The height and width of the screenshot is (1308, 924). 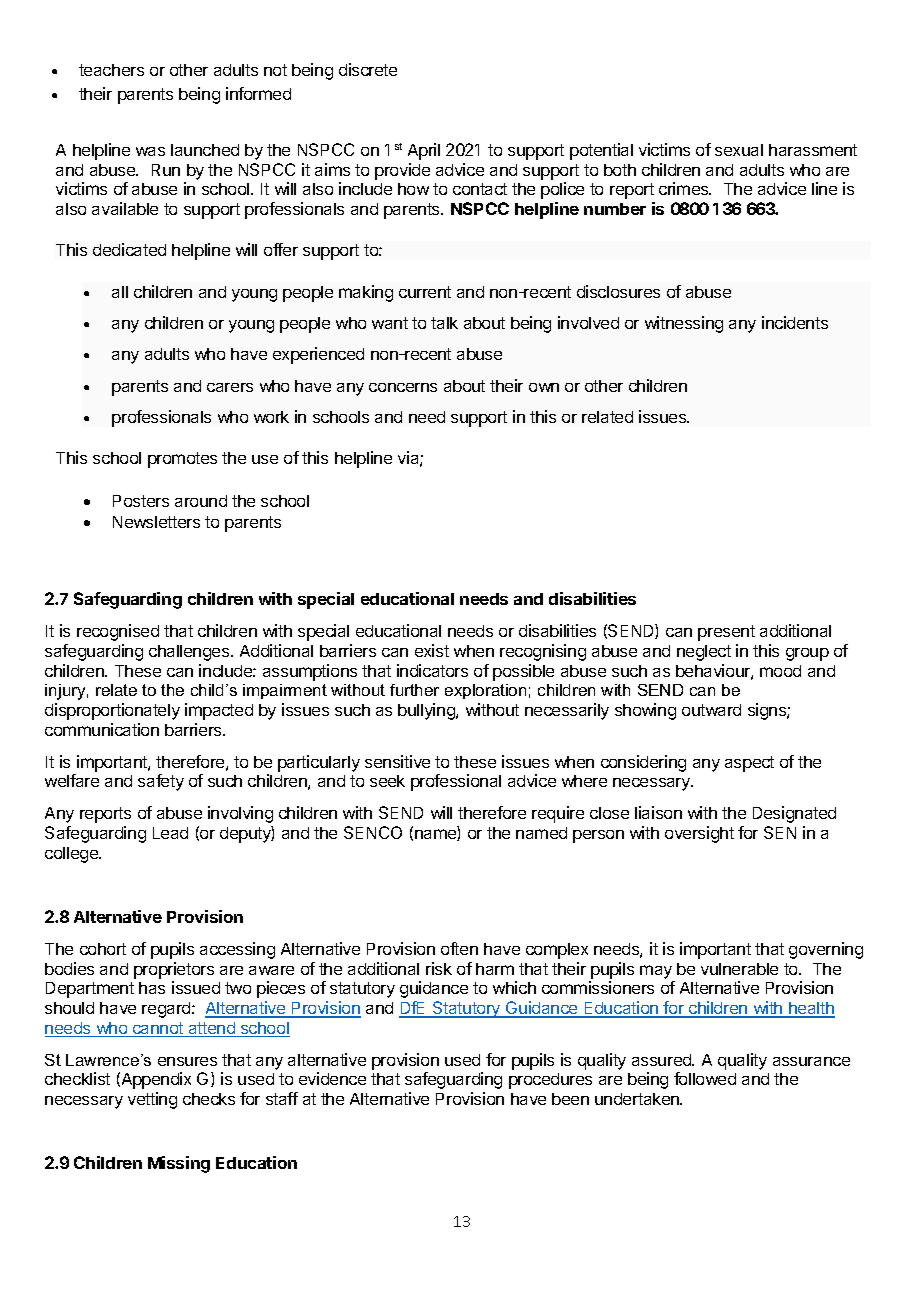 What do you see at coordinates (726, 633) in the screenshot?
I see `present` at bounding box center [726, 633].
